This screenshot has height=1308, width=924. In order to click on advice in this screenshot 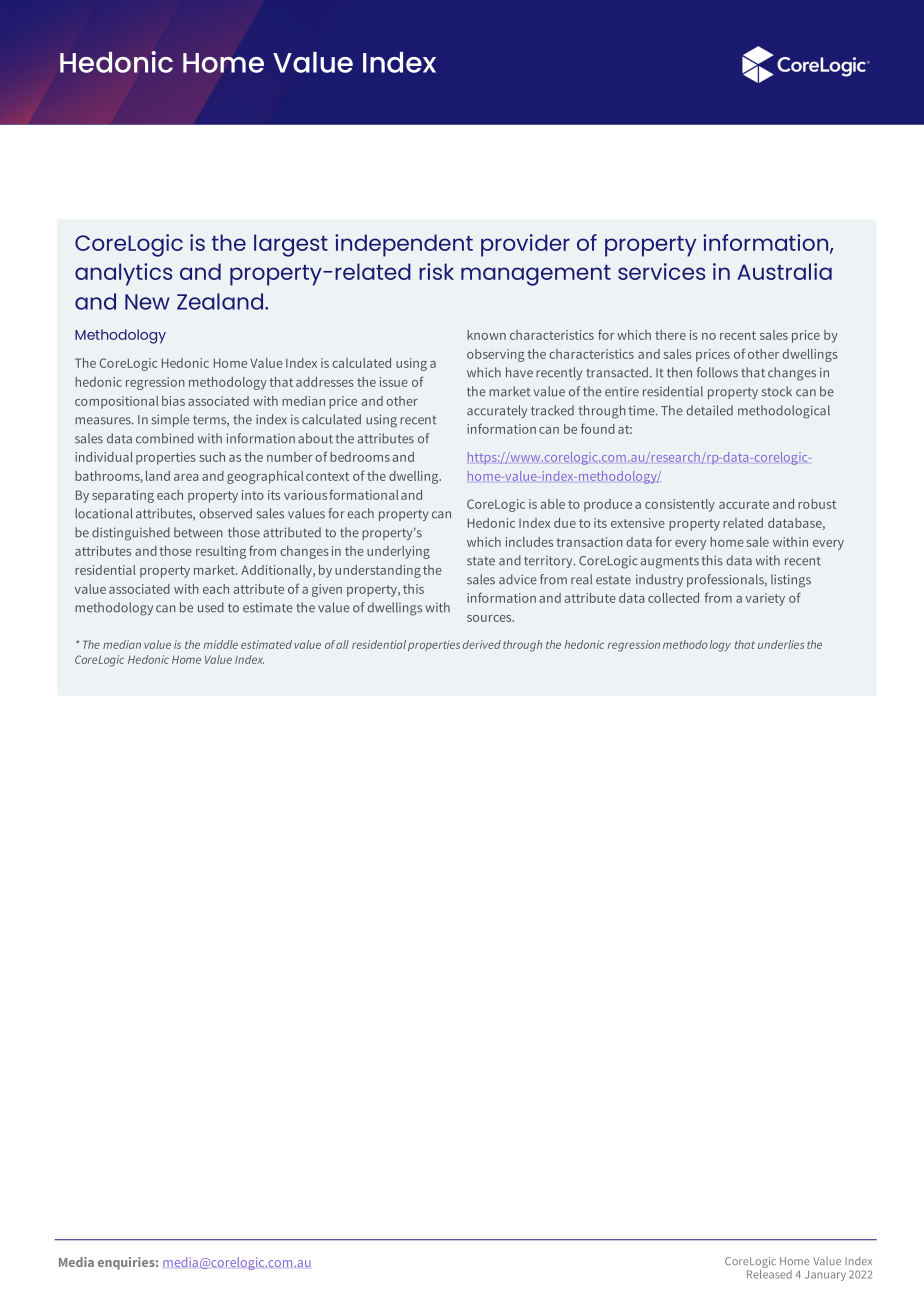, I will do `click(518, 579)`.
